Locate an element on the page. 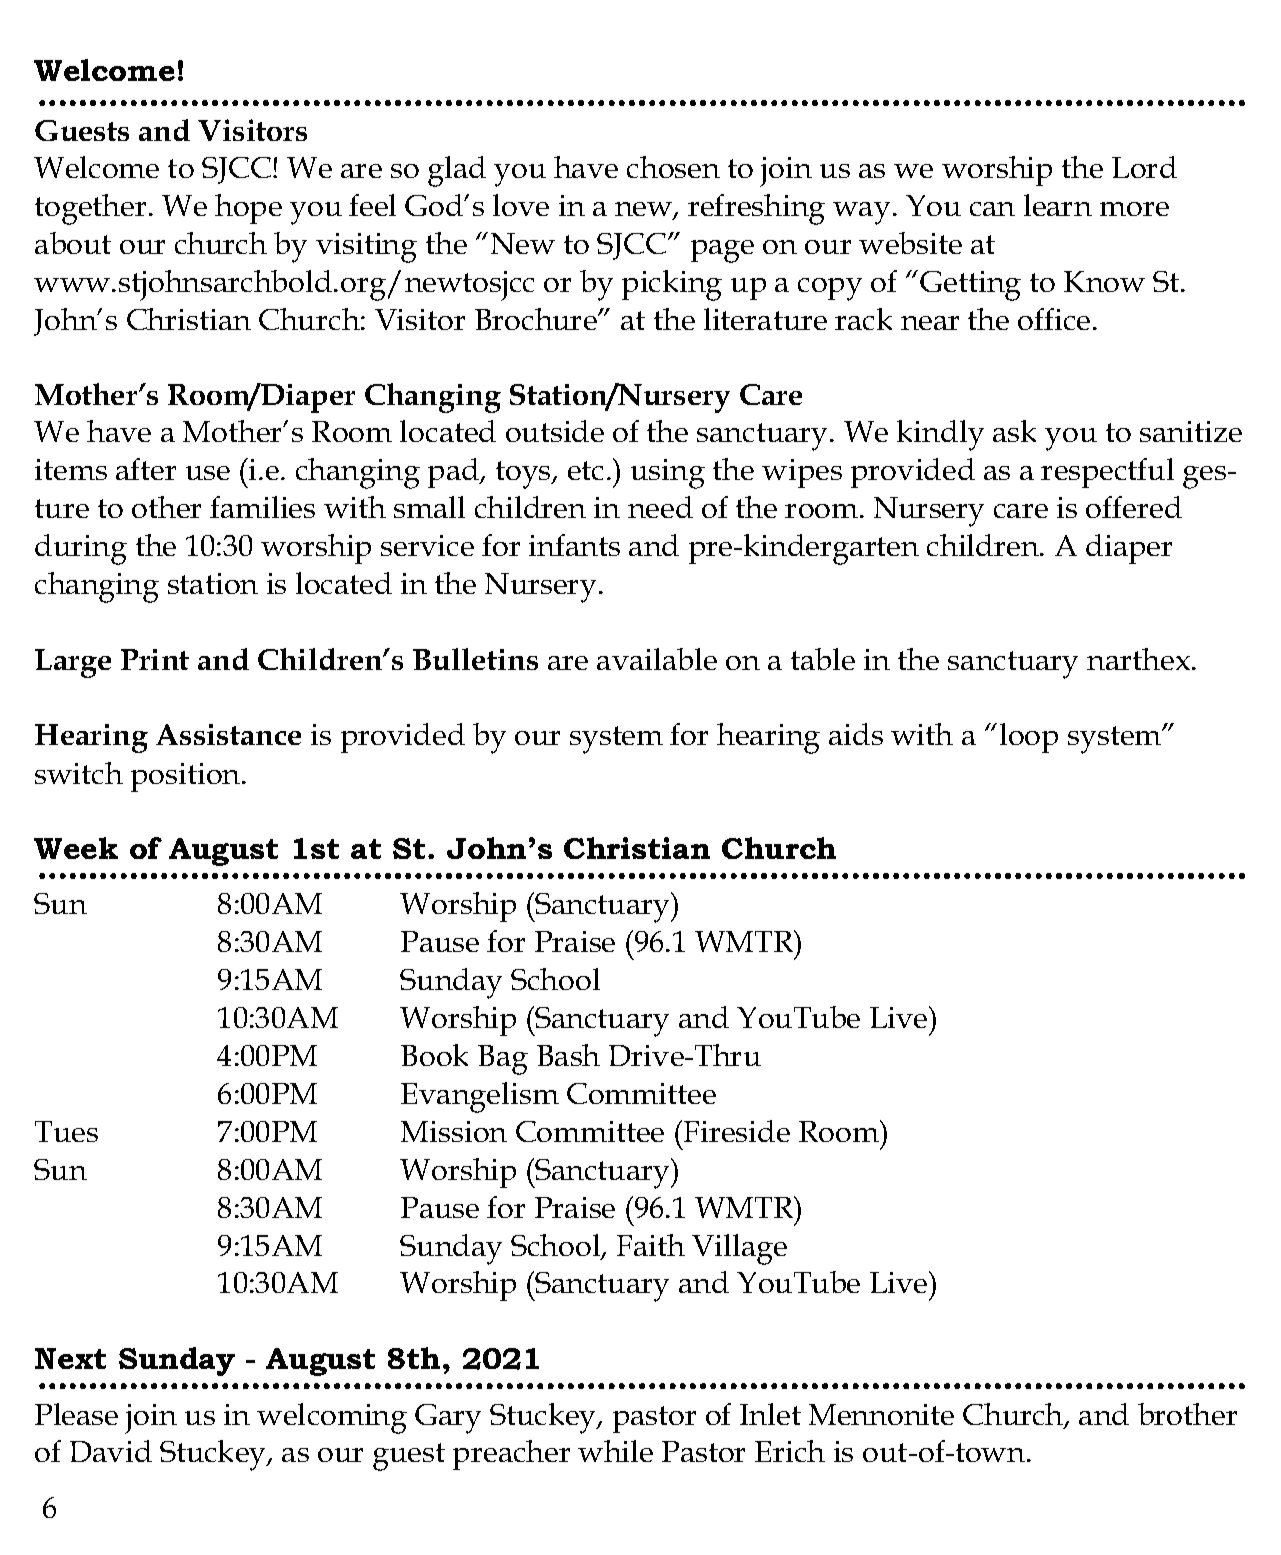 The image size is (1281, 1555). aids is located at coordinates (856, 734).
